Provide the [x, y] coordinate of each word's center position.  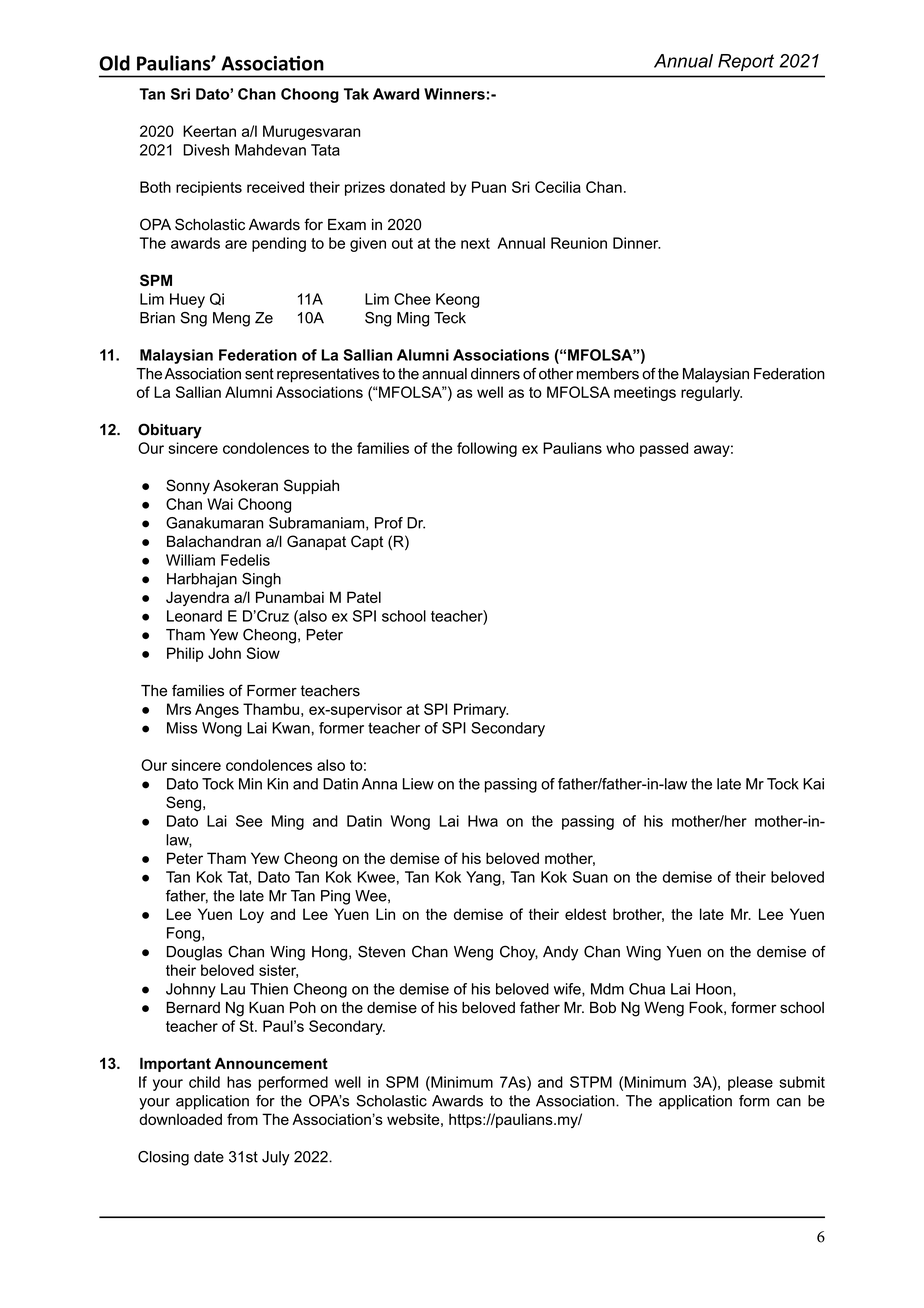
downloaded [180, 1119]
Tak [356, 94]
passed [664, 449]
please [750, 1083]
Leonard [194, 616]
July [276, 1158]
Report [746, 62]
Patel [364, 597]
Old [114, 63]
